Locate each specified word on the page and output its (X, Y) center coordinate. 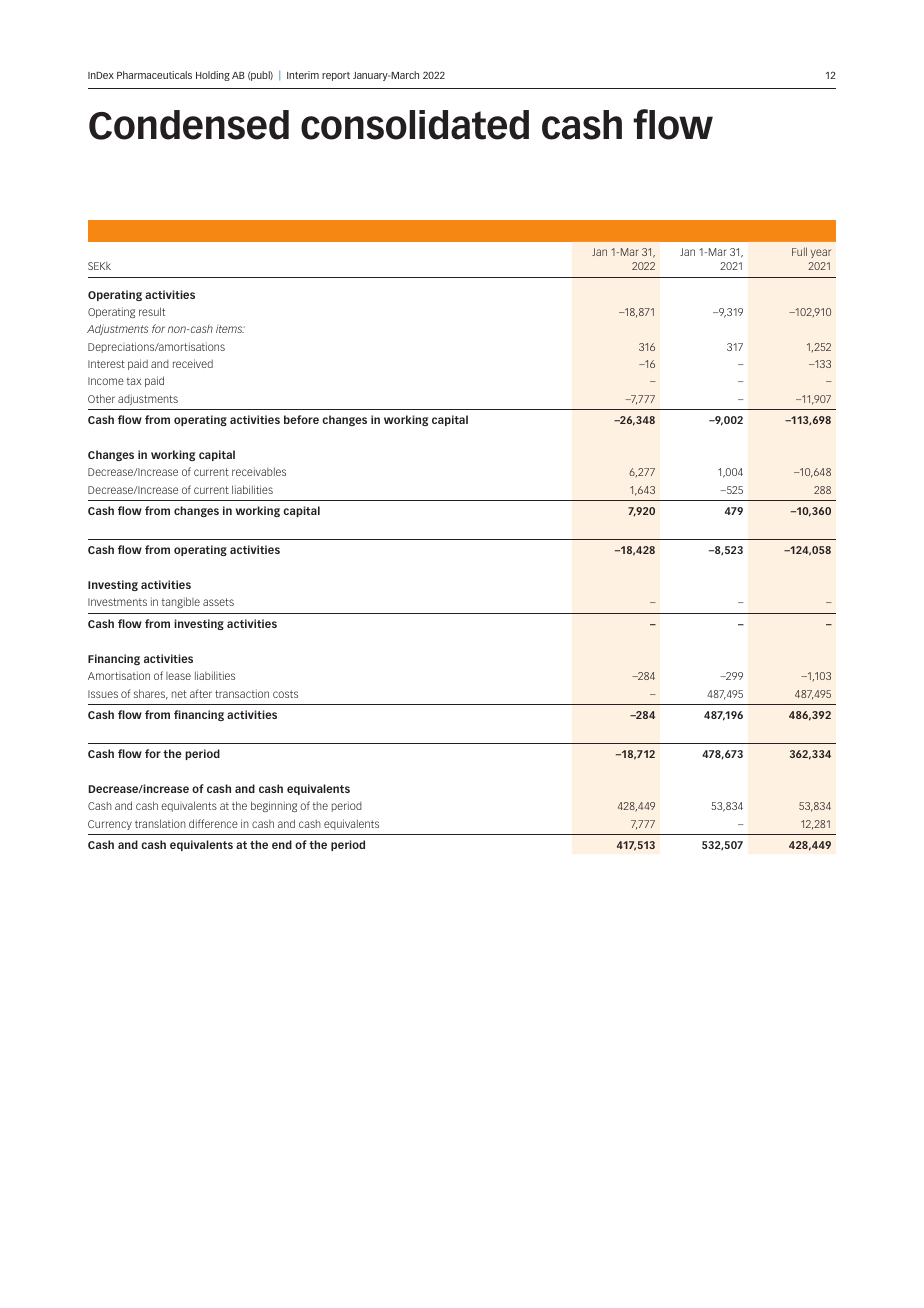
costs (285, 694)
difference (213, 823)
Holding (213, 76)
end (282, 844)
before (301, 419)
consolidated (415, 125)
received (193, 363)
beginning (274, 806)
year (821, 253)
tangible (181, 602)
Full (799, 251)
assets (218, 602)
